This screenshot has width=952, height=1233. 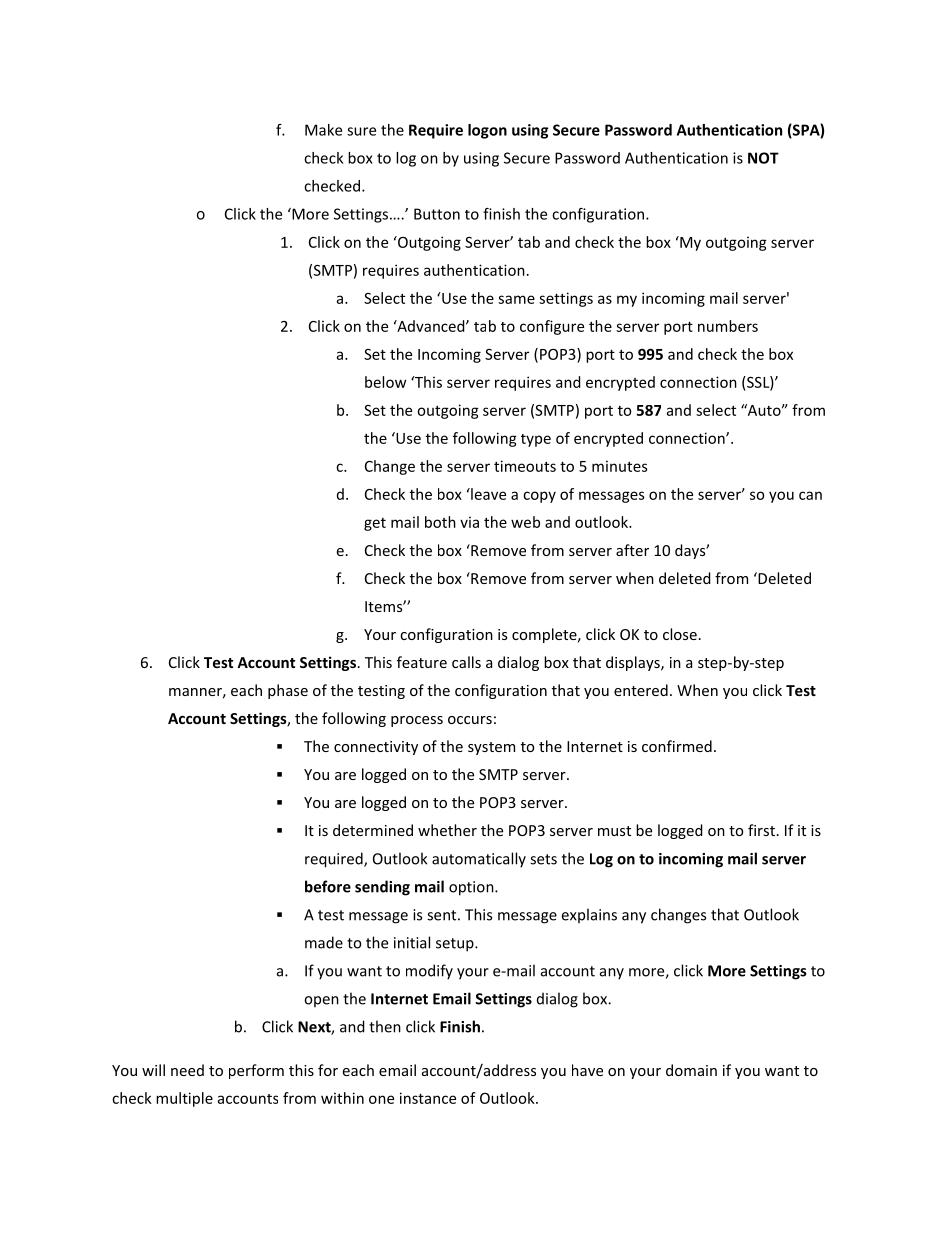 I want to click on perform, so click(x=256, y=1071).
